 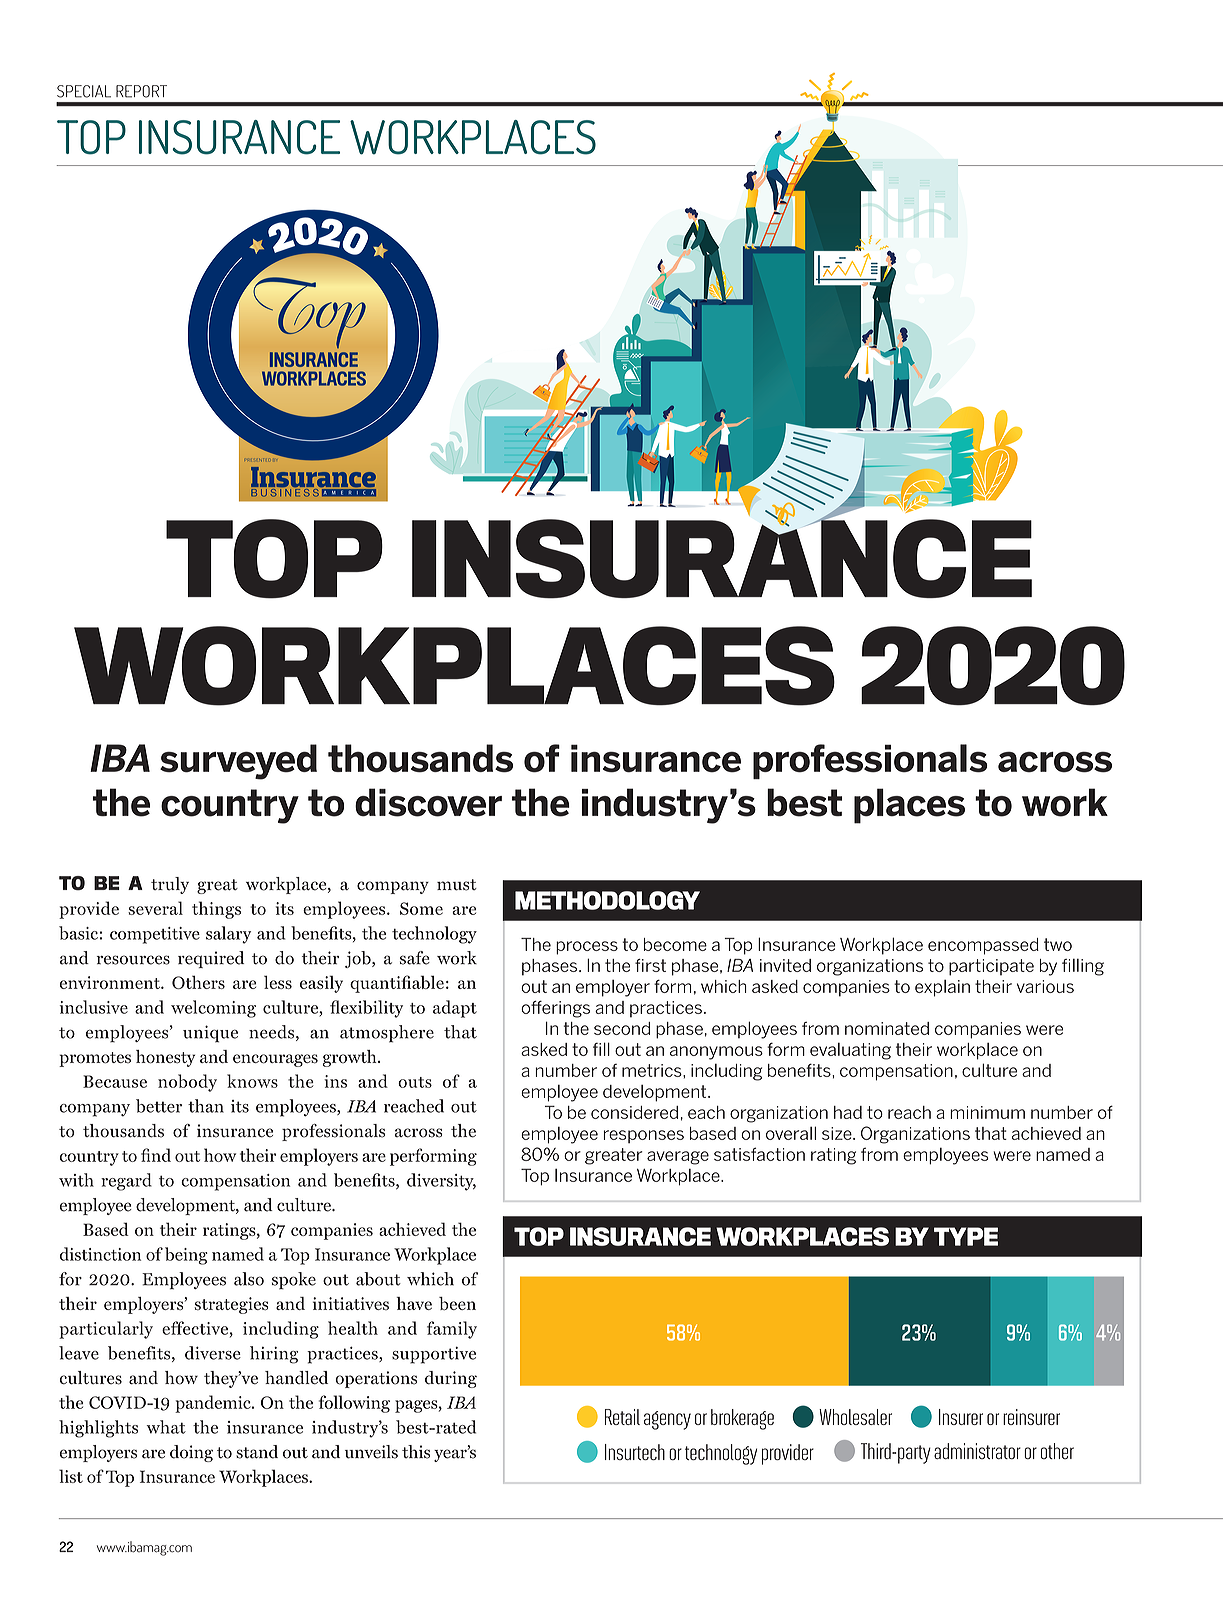 I want to click on METHODOLOGY, so click(x=607, y=900).
